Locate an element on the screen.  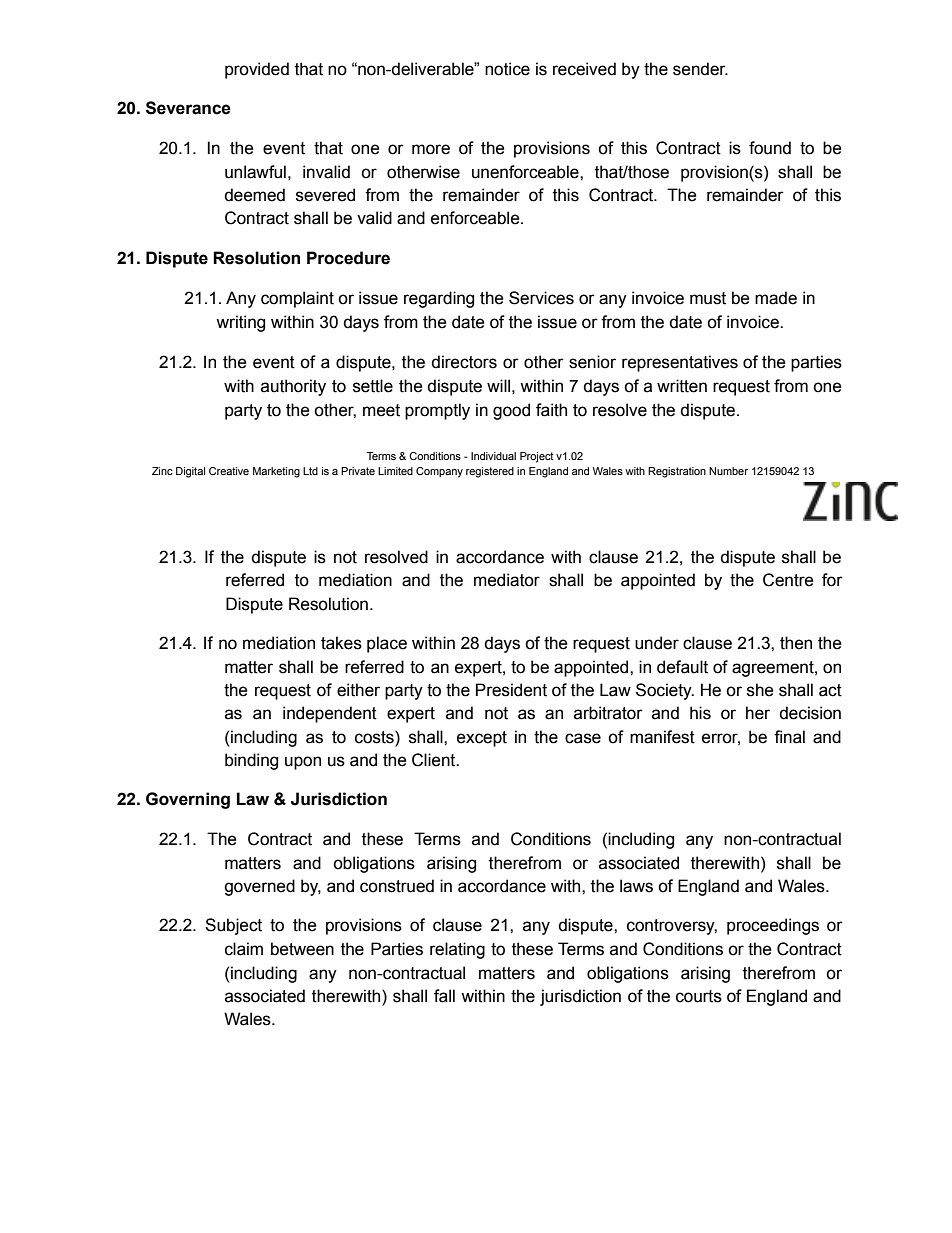
she is located at coordinates (760, 690).
